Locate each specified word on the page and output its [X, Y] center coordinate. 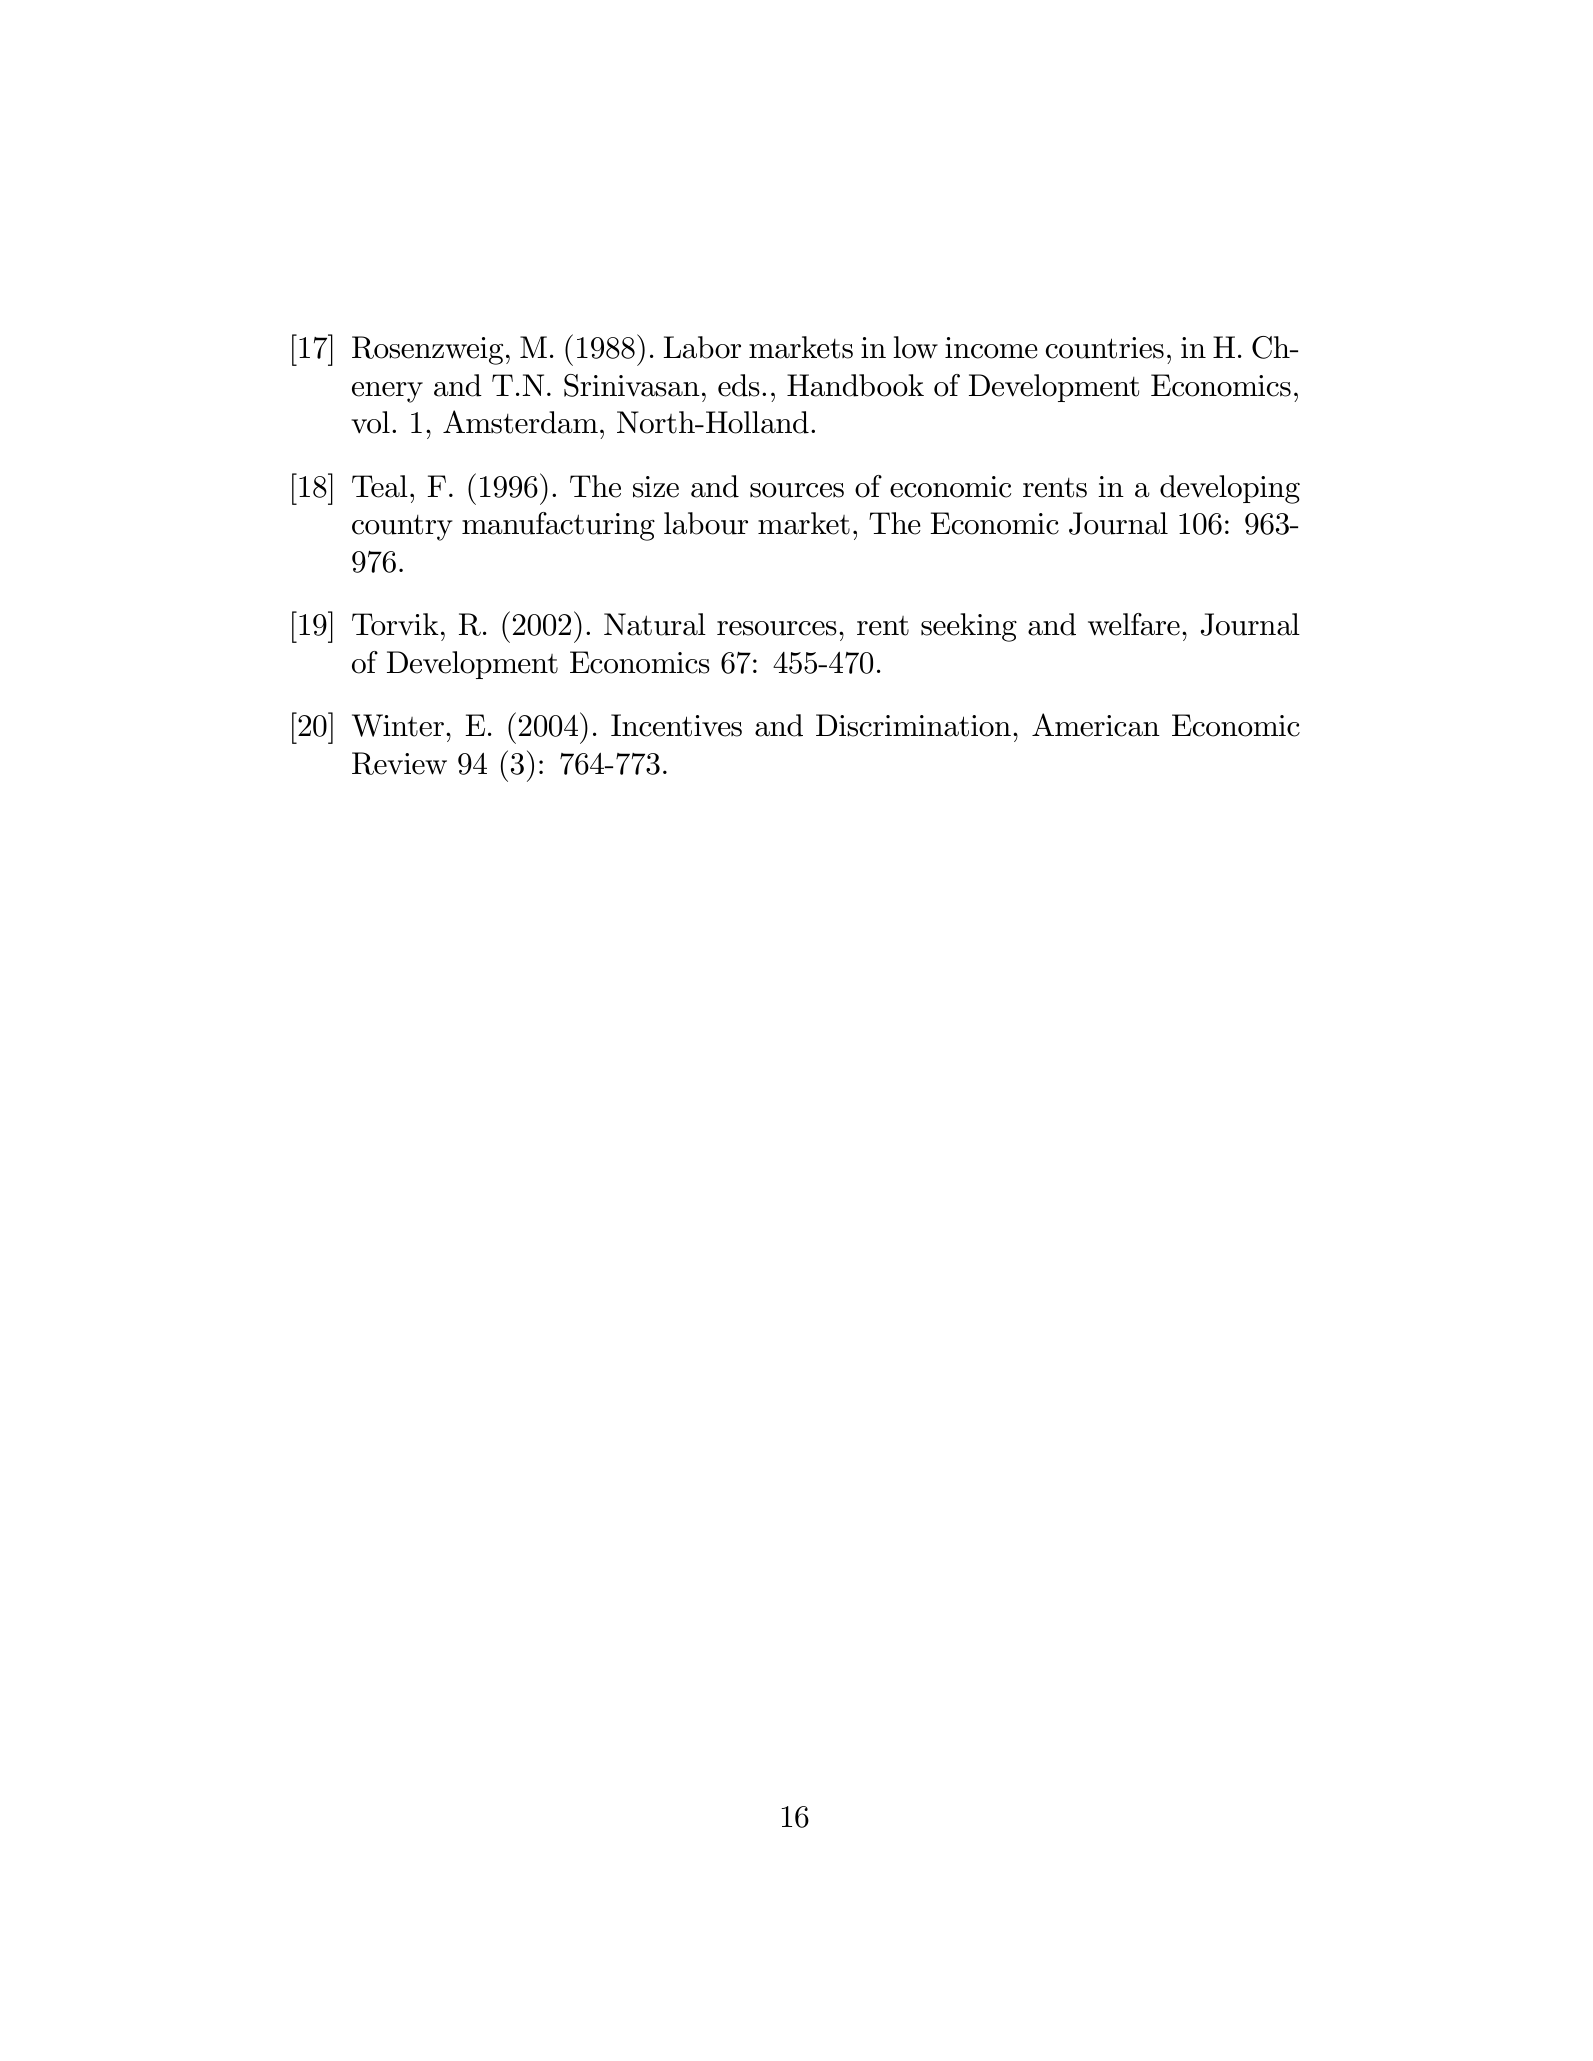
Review [399, 763]
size [656, 487]
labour [706, 523]
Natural [655, 624]
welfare [1134, 624]
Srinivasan [632, 385]
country [402, 528]
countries [1105, 348]
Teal [380, 486]
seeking [969, 627]
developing [1230, 489]
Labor [702, 347]
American [1096, 725]
